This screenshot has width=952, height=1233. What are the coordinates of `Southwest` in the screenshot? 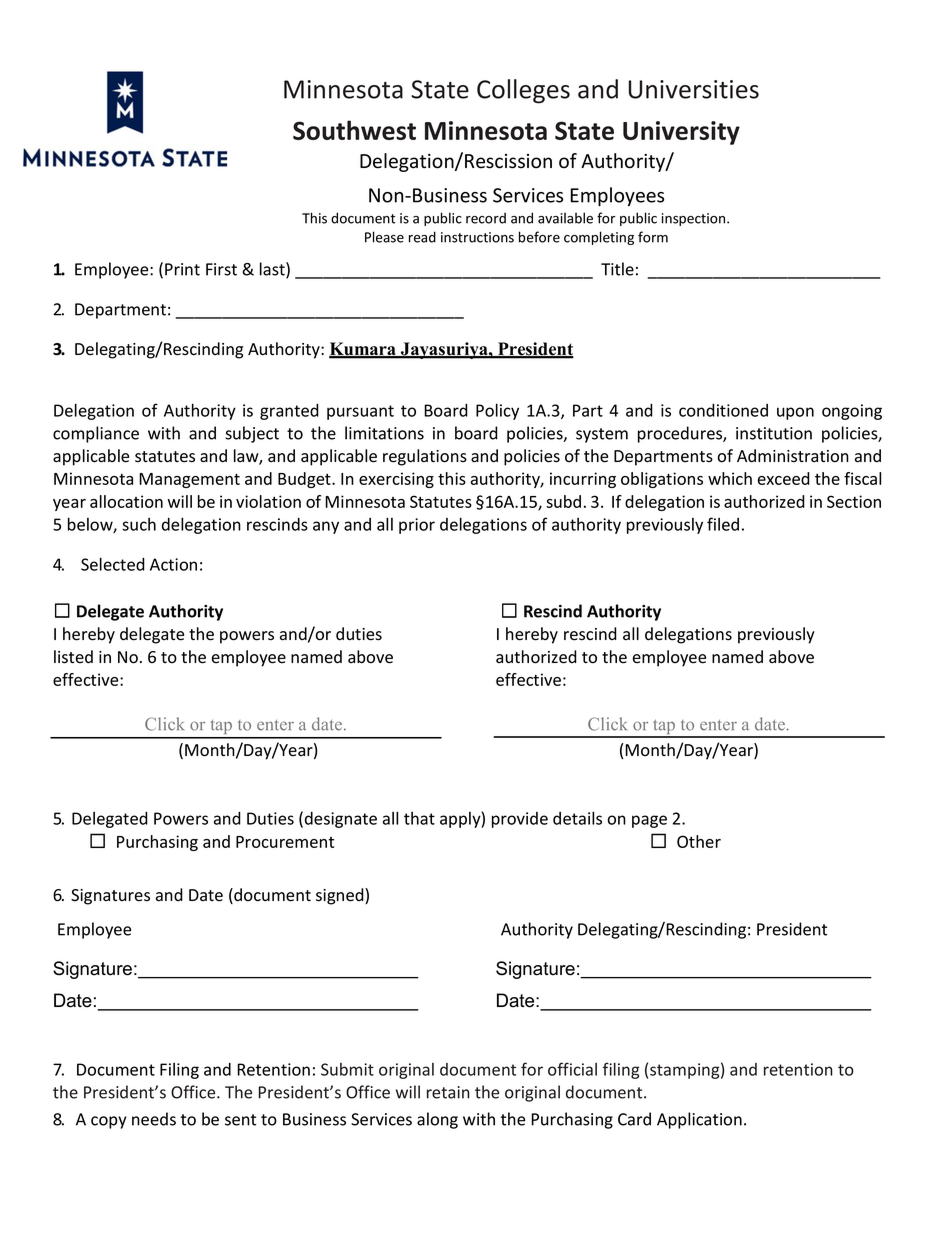 It's located at (354, 130).
